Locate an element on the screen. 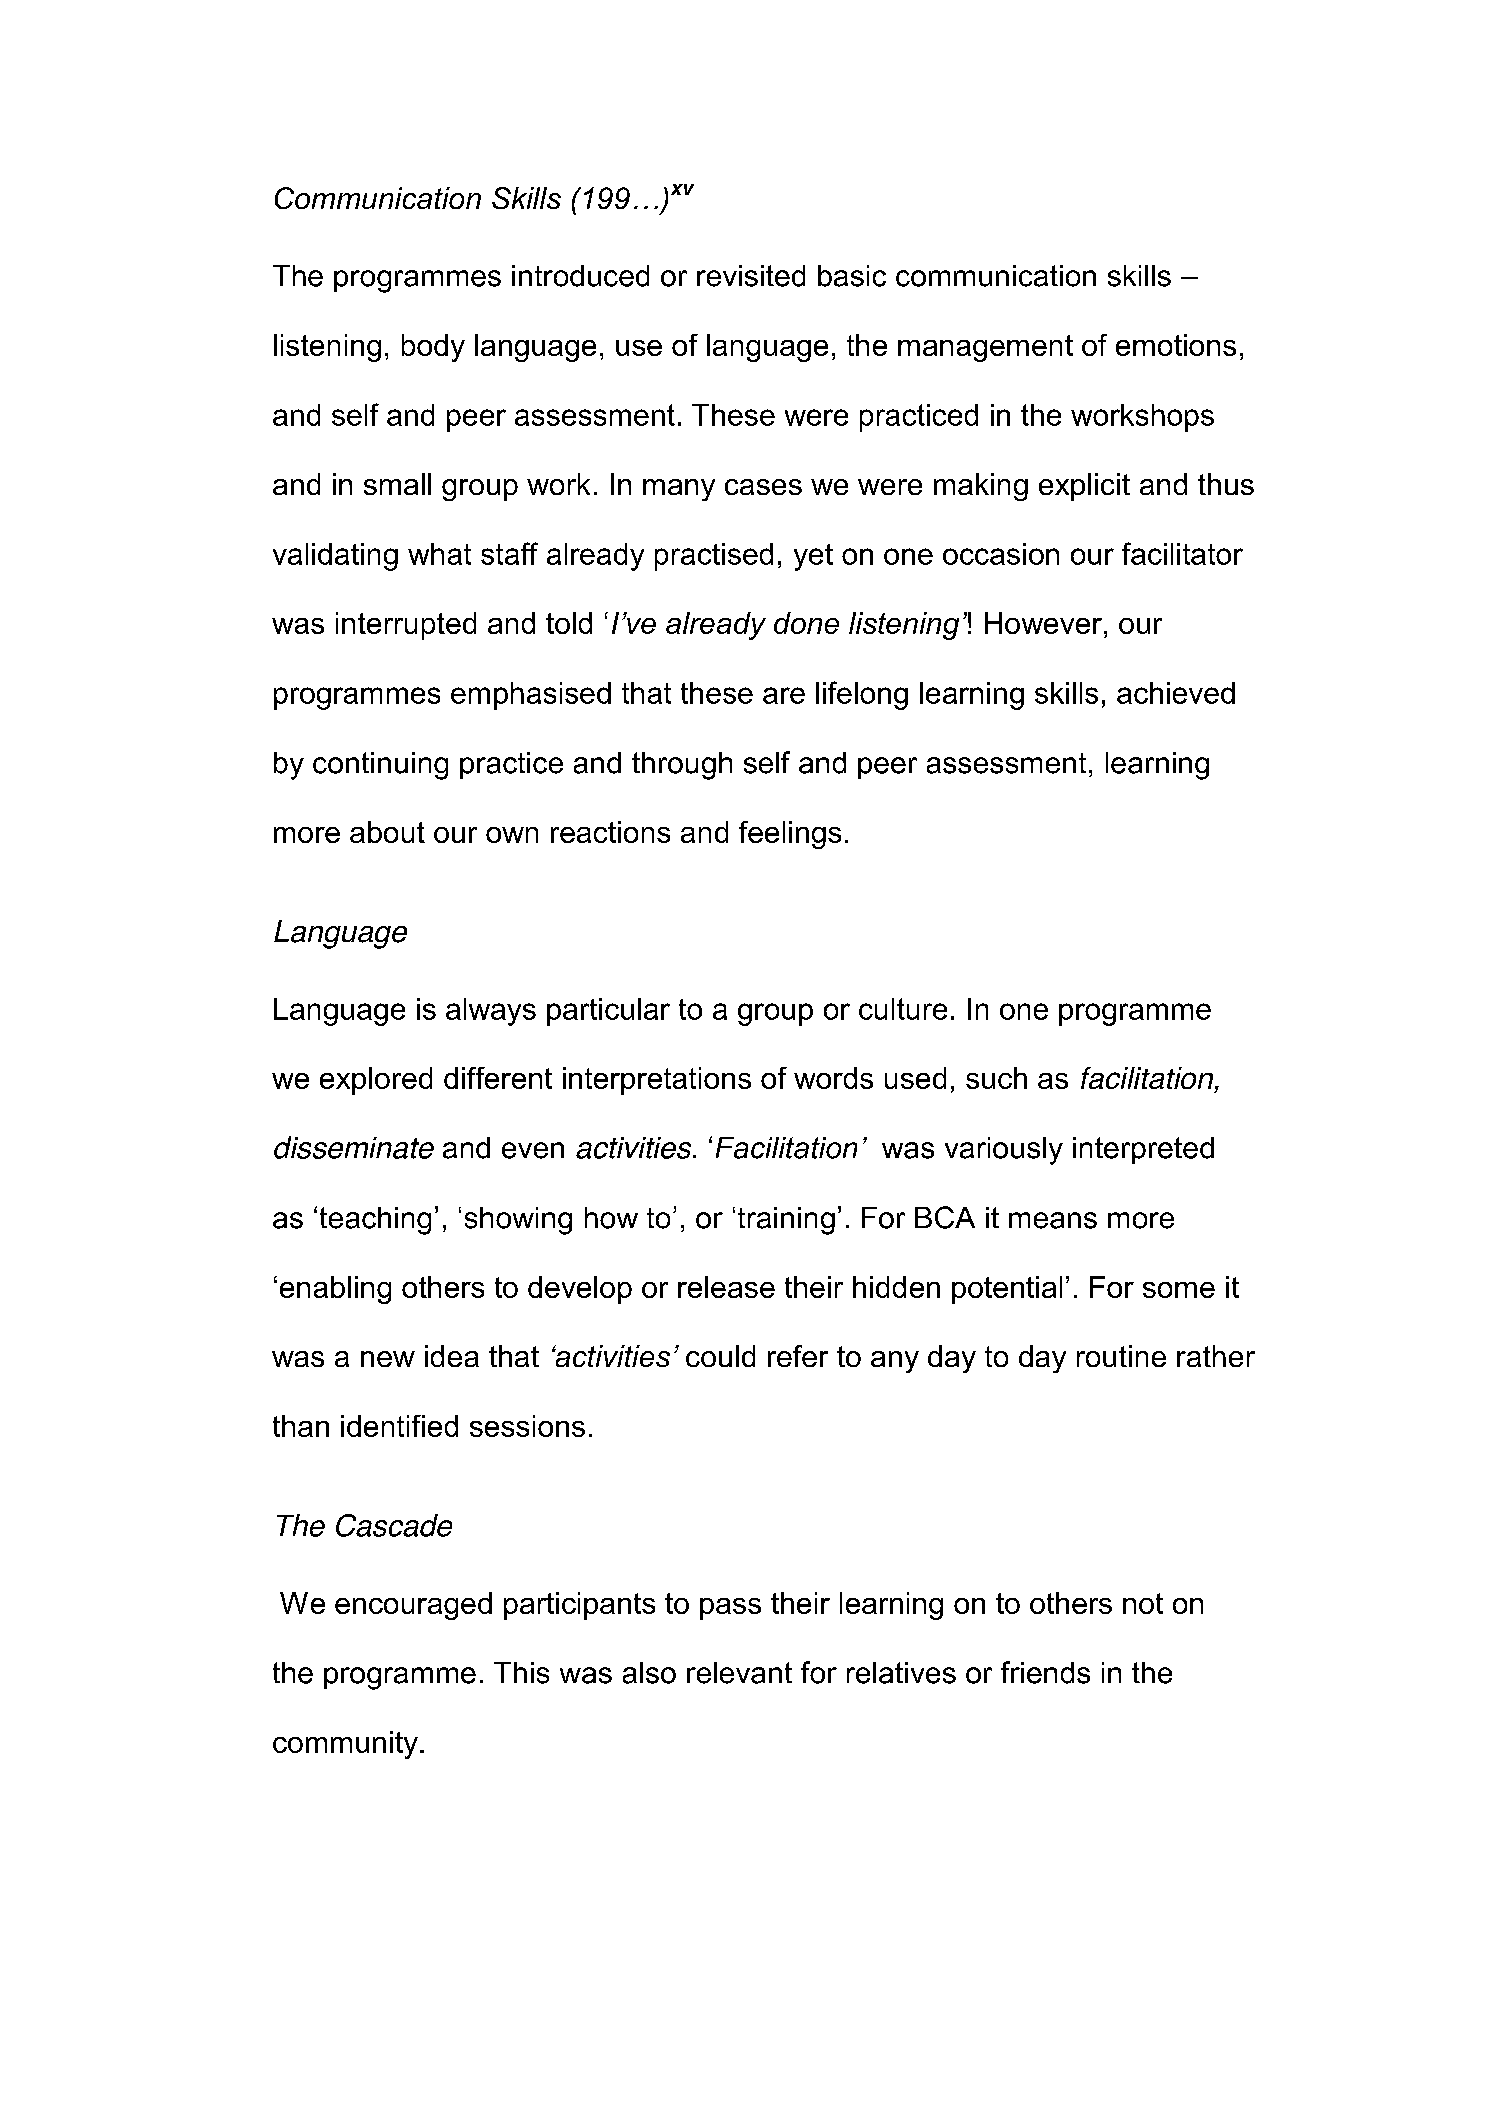 This screenshot has width=1499, height=2121. revisited is located at coordinates (751, 276).
